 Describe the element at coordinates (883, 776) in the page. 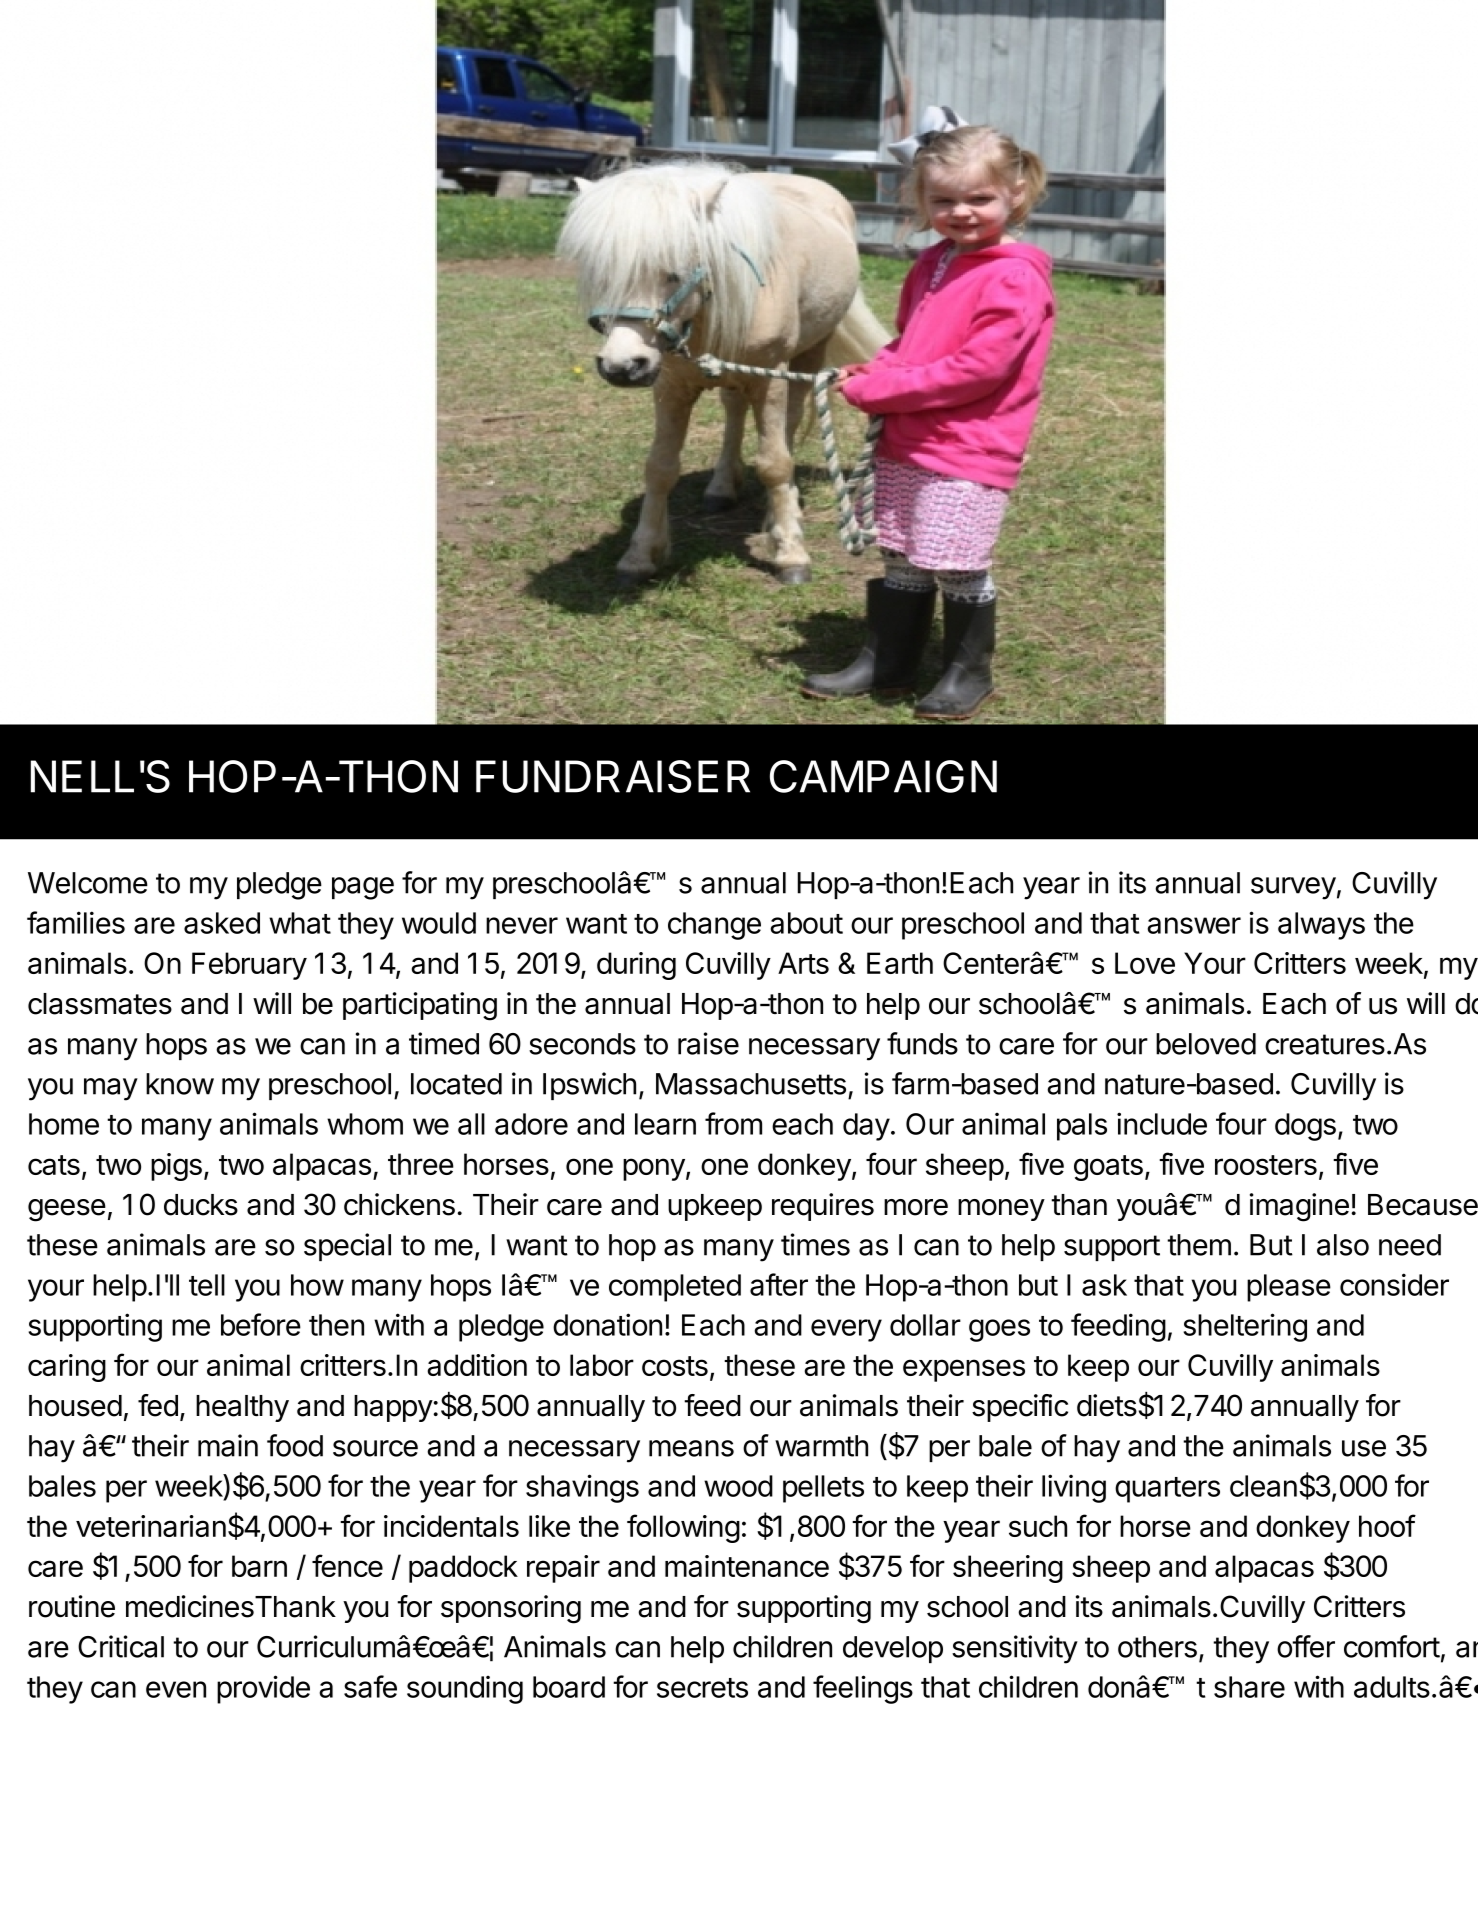

I see `CAMPAIGN` at that location.
